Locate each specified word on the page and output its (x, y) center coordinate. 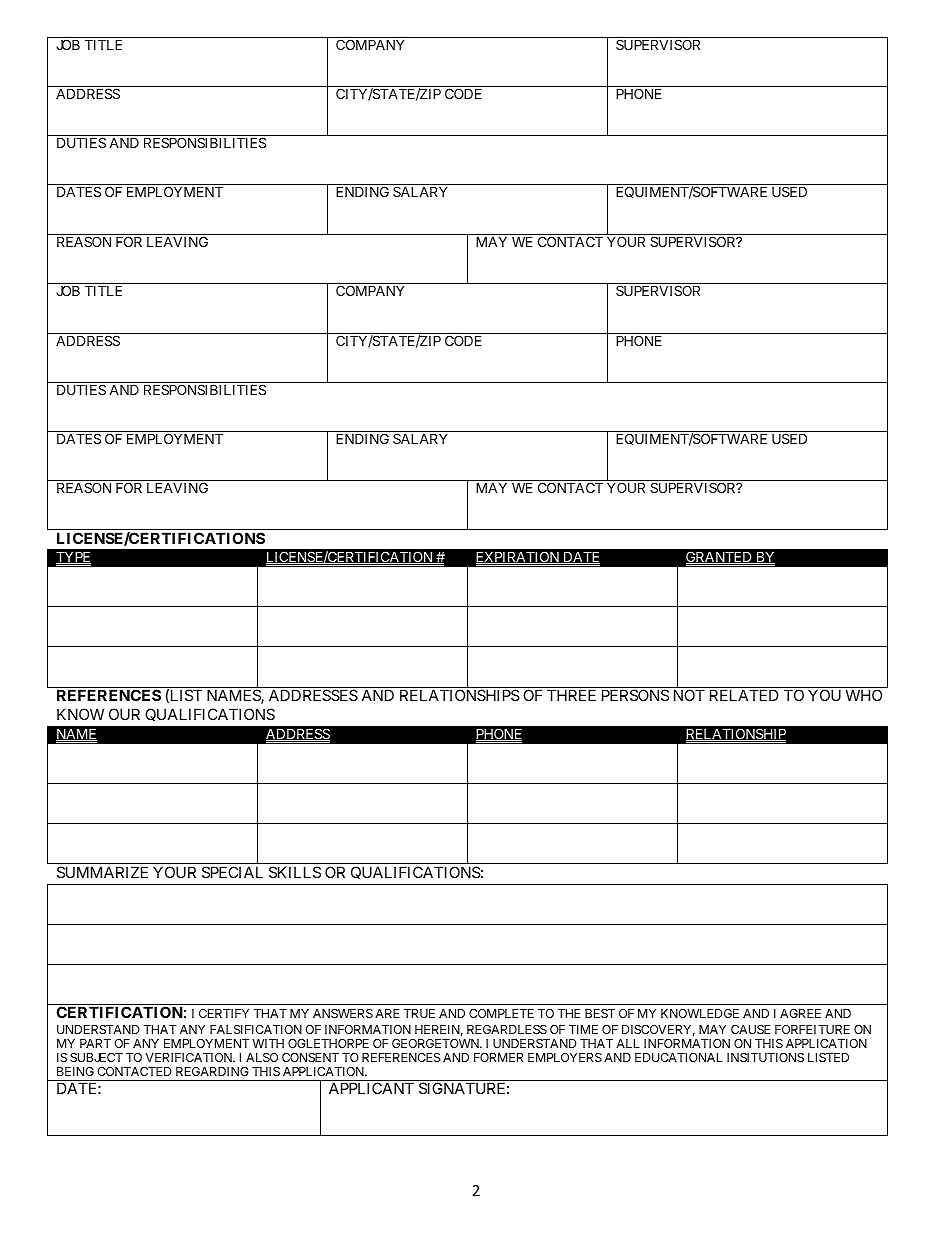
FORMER (498, 1057)
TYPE (73, 557)
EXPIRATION (519, 557)
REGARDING (212, 1071)
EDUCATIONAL (679, 1057)
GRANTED (720, 557)
